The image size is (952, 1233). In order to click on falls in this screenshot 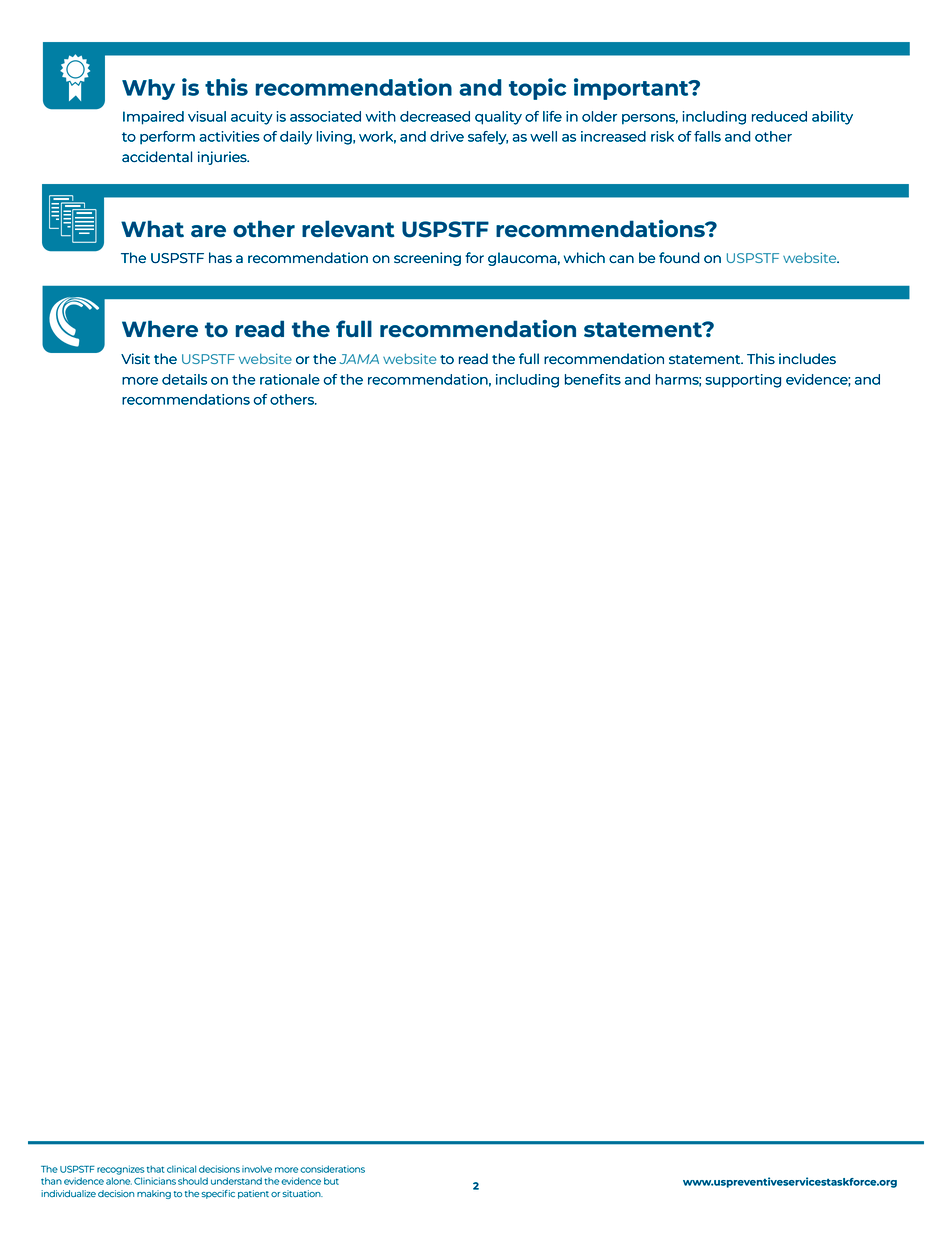, I will do `click(707, 136)`.
